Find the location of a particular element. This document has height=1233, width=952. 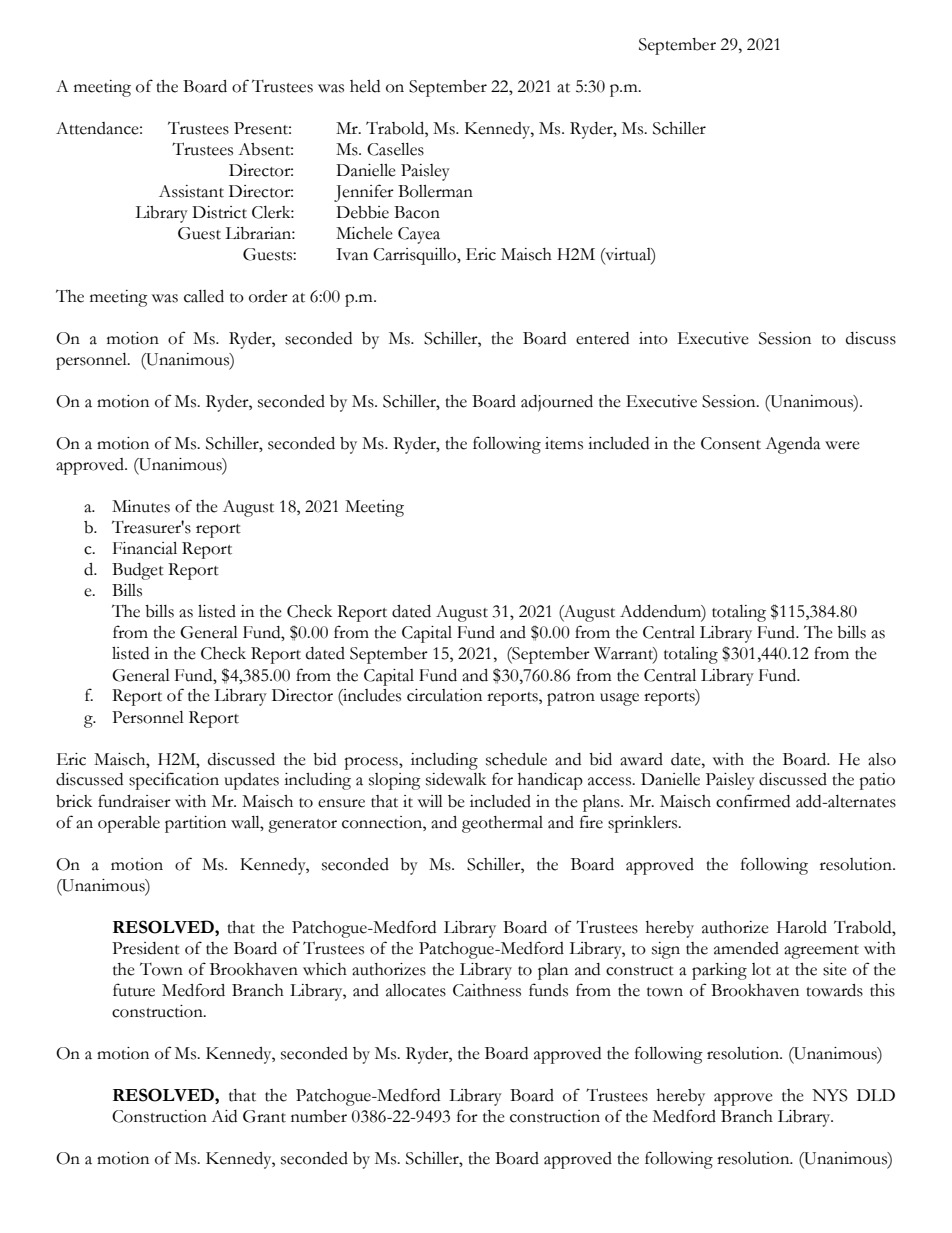

allocates is located at coordinates (416, 990).
